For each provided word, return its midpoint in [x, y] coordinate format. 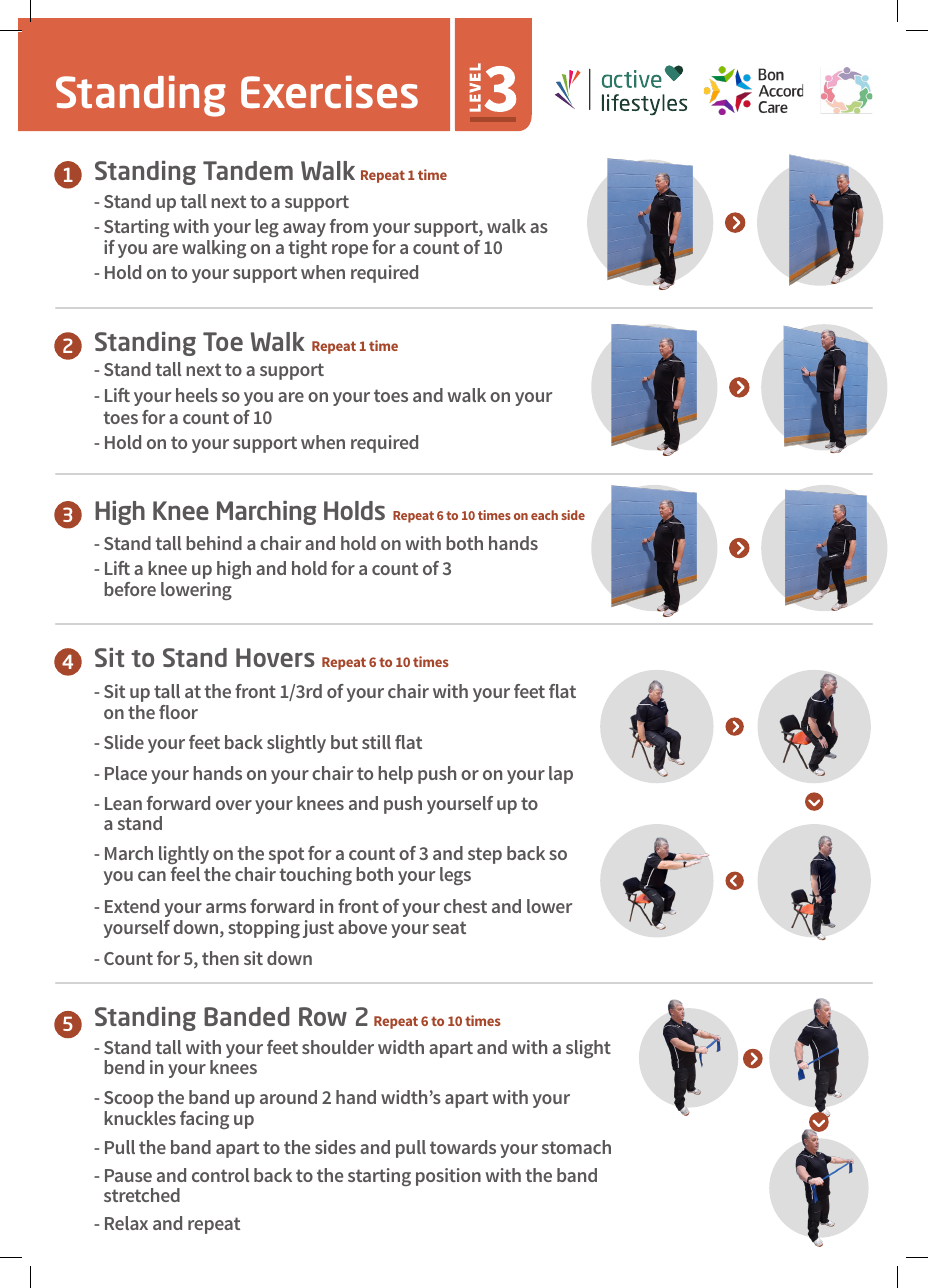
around [288, 1097]
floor [178, 712]
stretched [142, 1195]
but [344, 742]
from [349, 226]
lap [561, 775]
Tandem [248, 170]
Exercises [329, 91]
